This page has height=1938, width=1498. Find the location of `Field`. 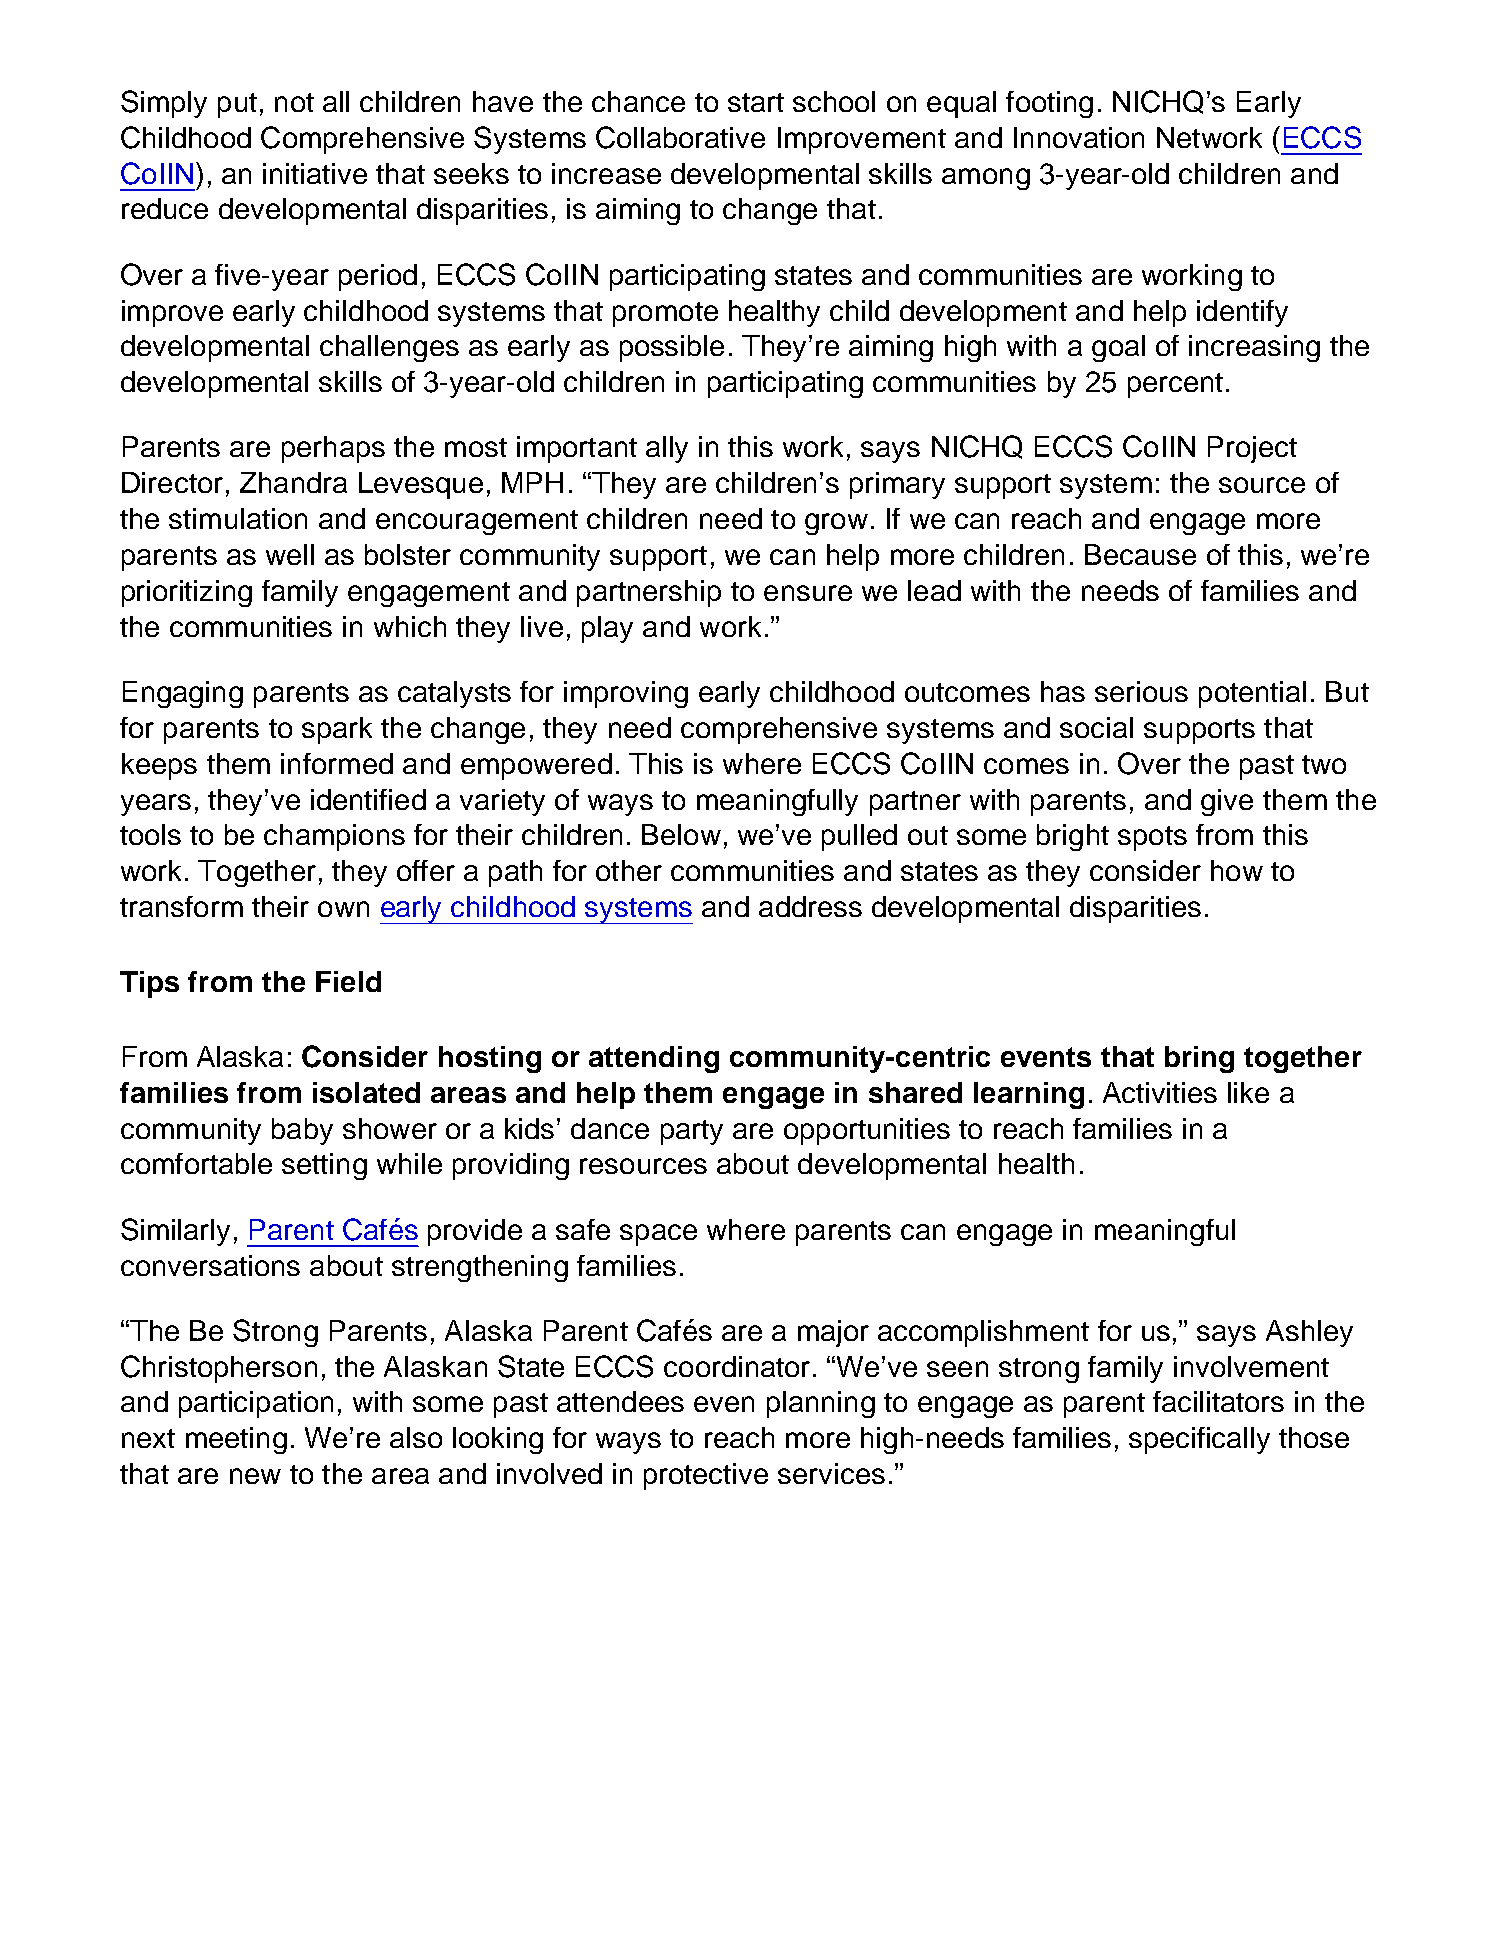

Field is located at coordinates (348, 981).
